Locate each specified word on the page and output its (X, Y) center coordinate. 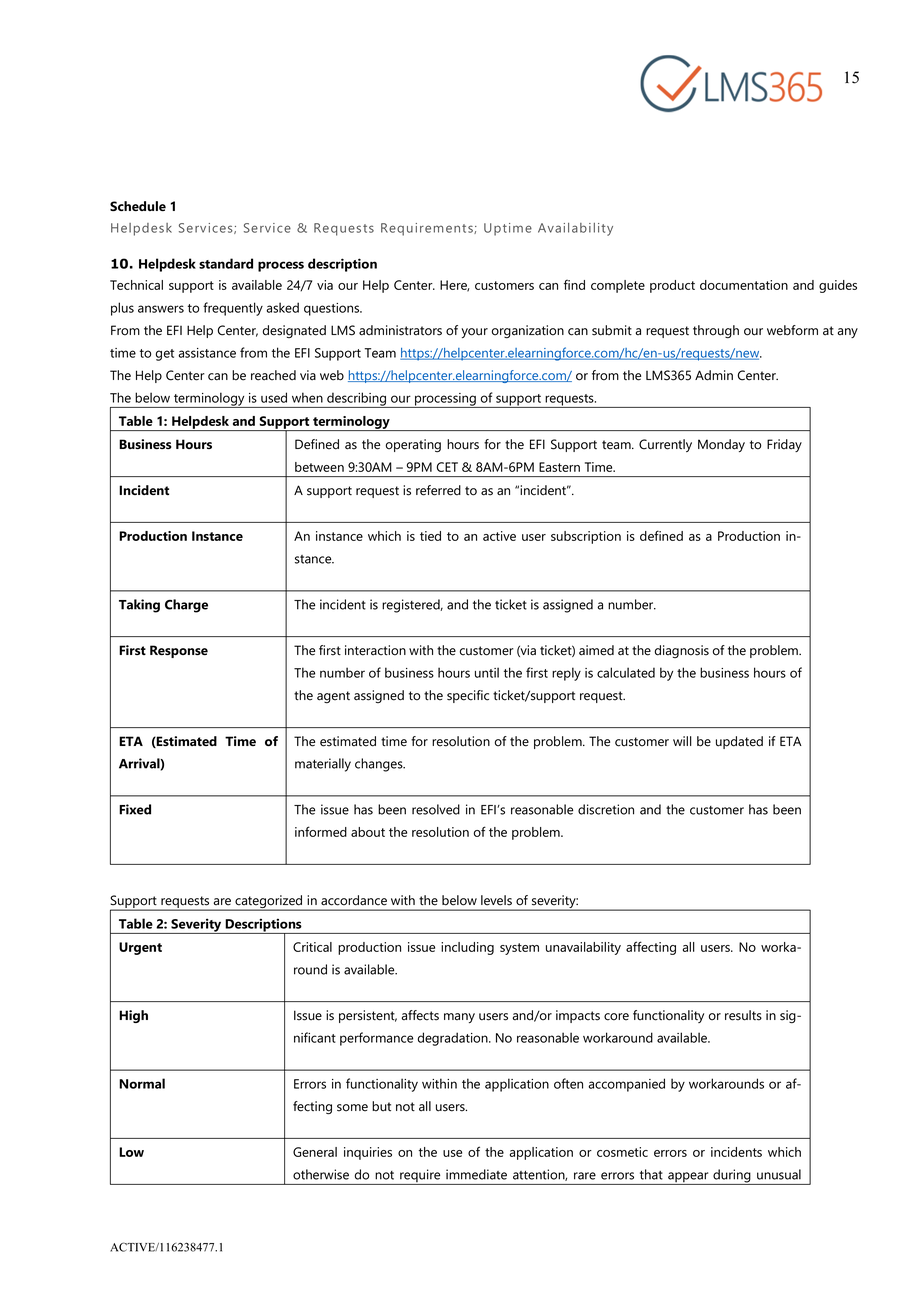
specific (468, 696)
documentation (744, 285)
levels (496, 900)
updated (739, 742)
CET (447, 467)
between (319, 467)
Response (179, 651)
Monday (721, 445)
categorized (269, 903)
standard (226, 263)
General (315, 1152)
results (743, 1015)
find (574, 284)
